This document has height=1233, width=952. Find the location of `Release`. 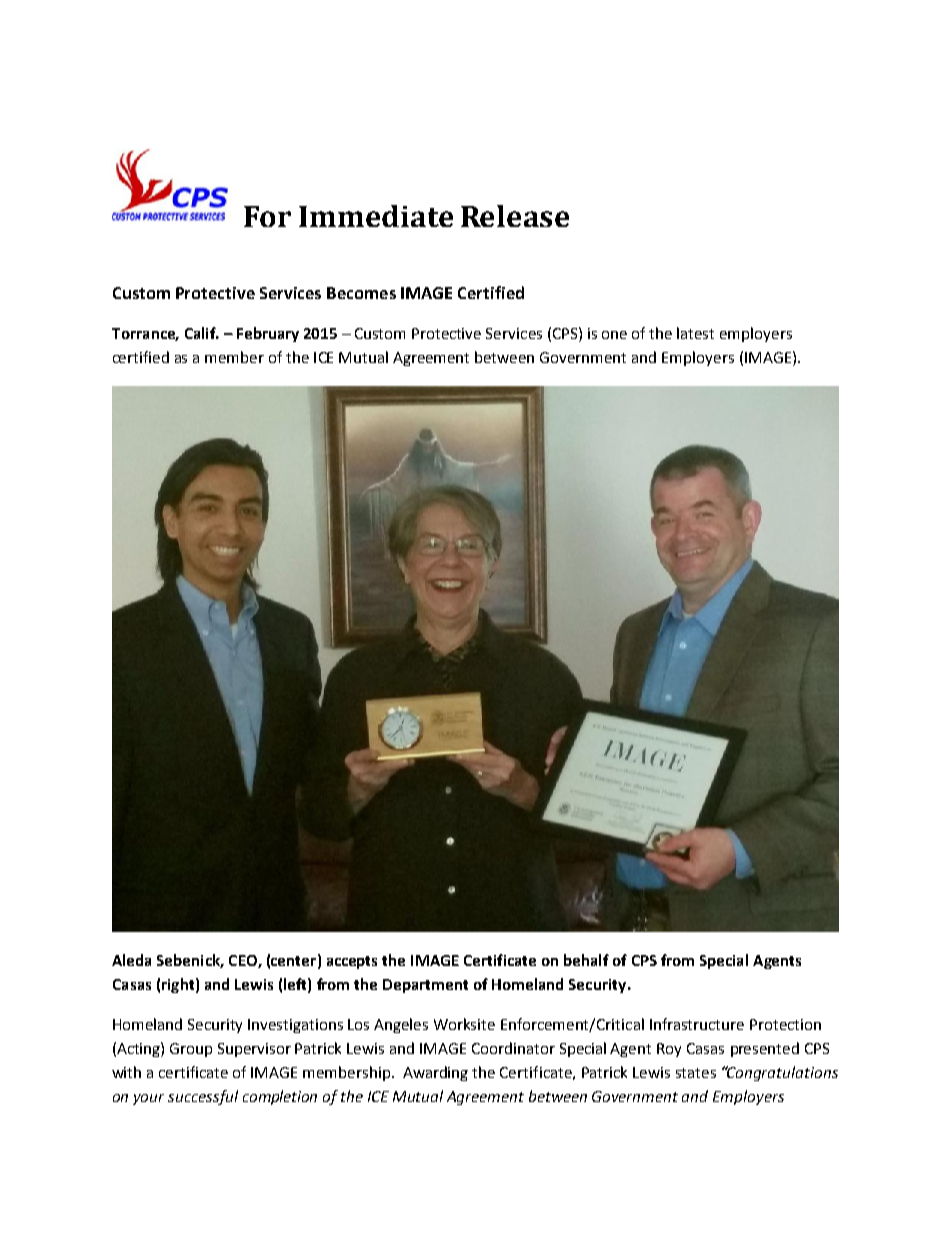

Release is located at coordinates (515, 216).
